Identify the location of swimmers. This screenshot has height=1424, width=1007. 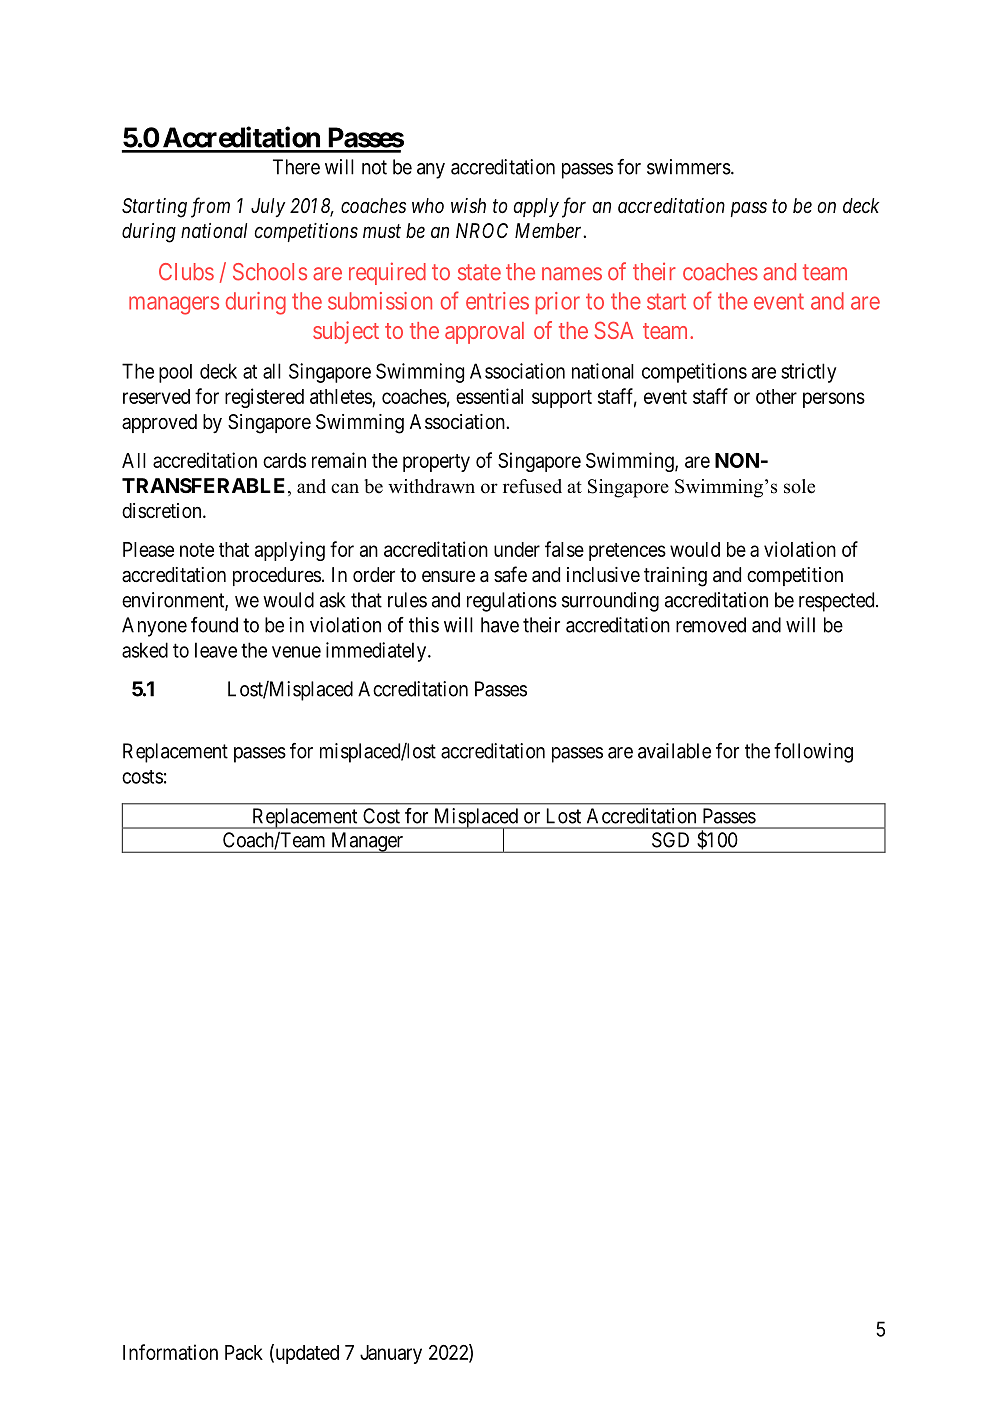
(689, 167).
